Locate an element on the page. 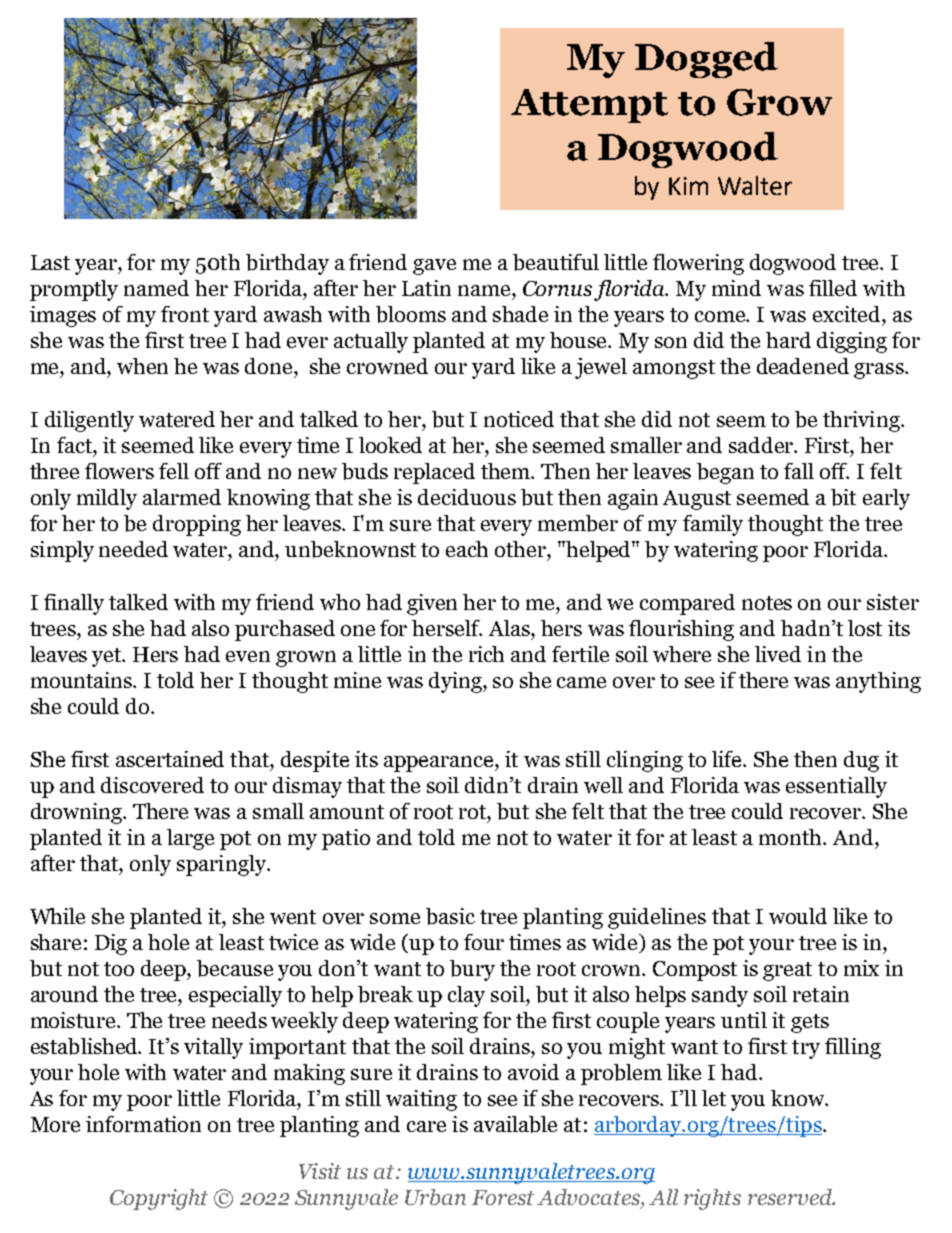  reserved is located at coordinates (791, 1197).
